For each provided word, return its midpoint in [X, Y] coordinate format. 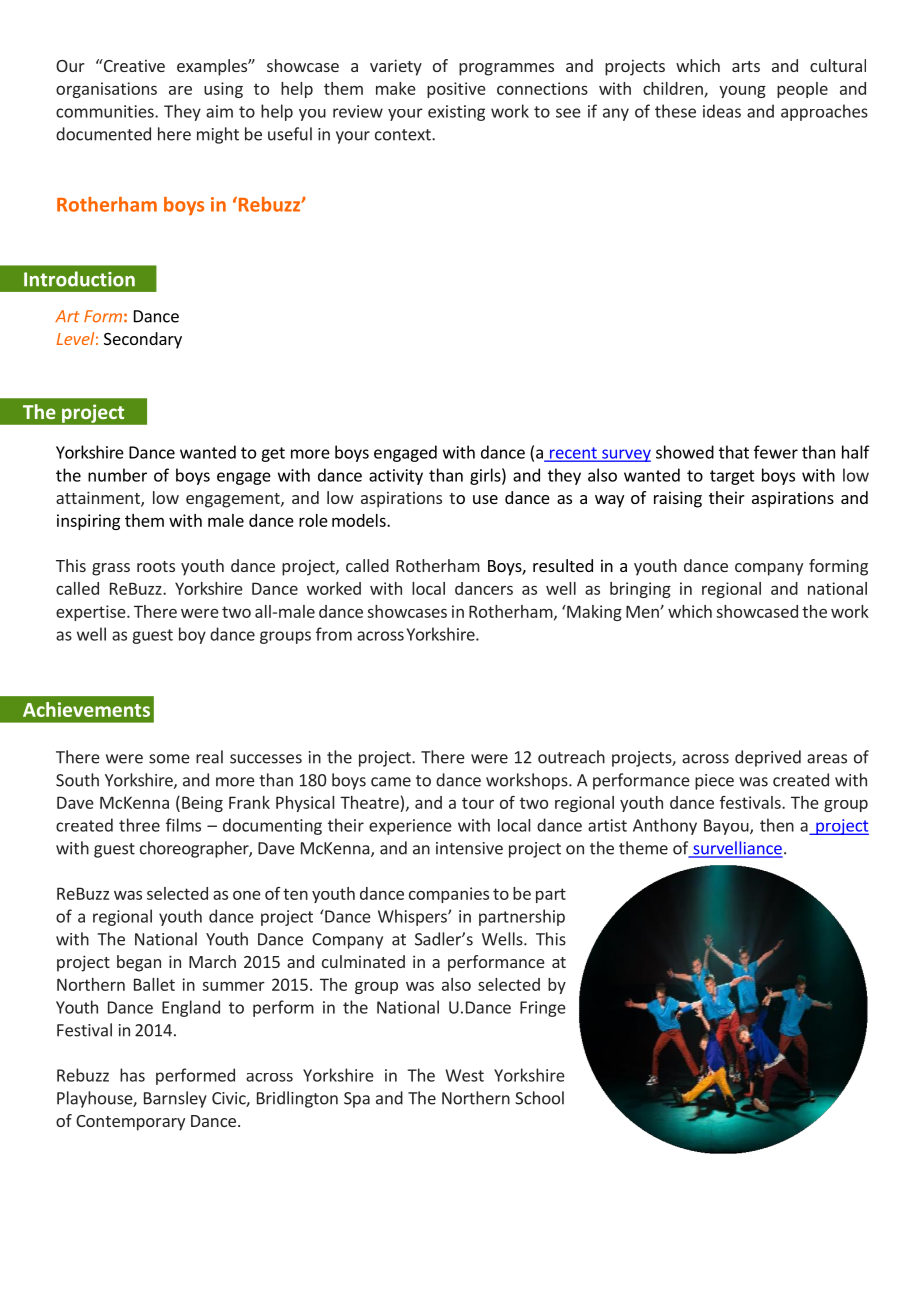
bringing [640, 590]
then [777, 825]
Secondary [143, 340]
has [132, 1075]
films [183, 825]
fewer [776, 452]
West [464, 1075]
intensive [469, 848]
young [742, 92]
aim [219, 111]
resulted [563, 565]
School [539, 1098]
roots [156, 566]
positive [456, 90]
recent [573, 454]
